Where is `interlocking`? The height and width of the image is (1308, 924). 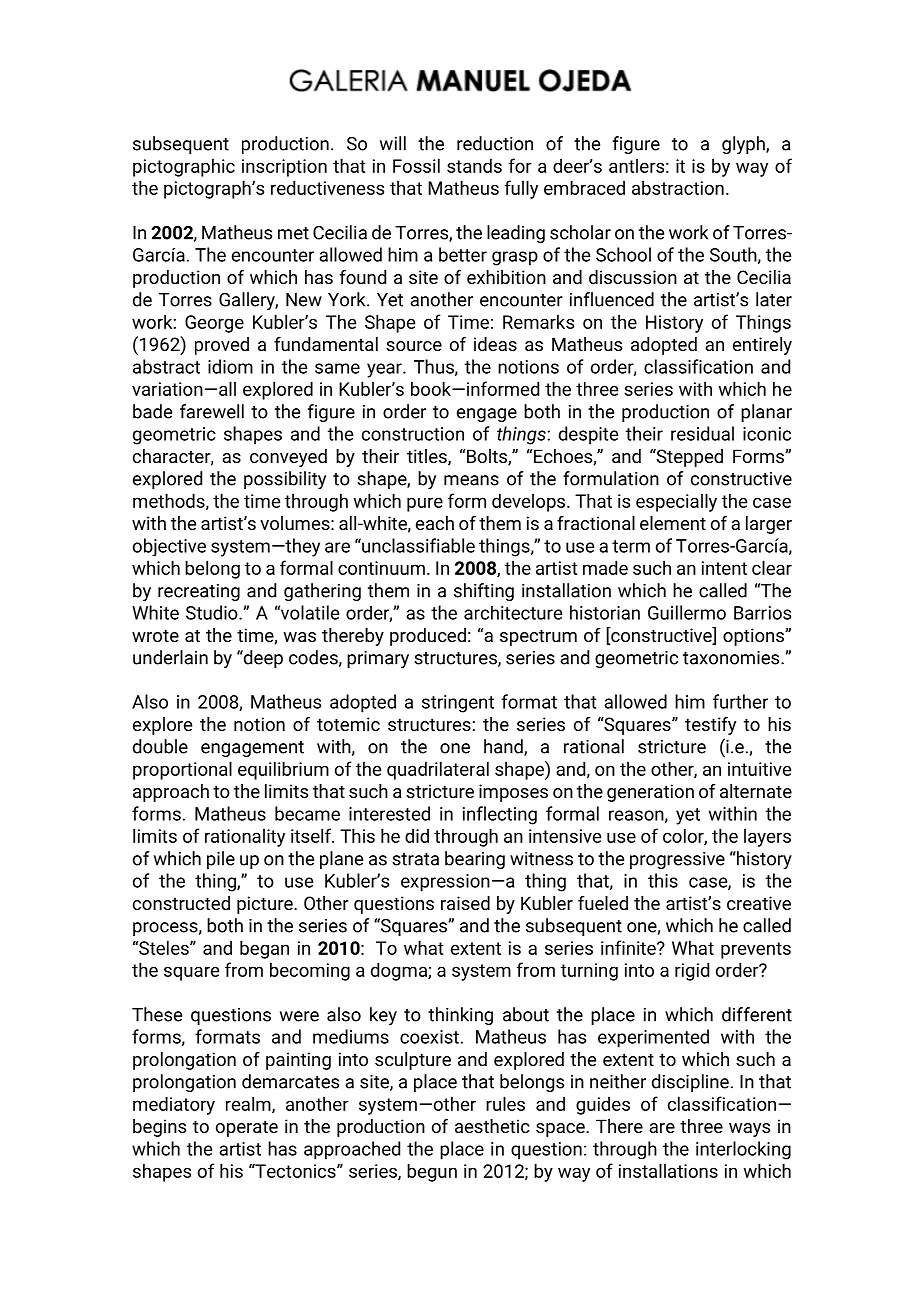 interlocking is located at coordinates (743, 1150).
